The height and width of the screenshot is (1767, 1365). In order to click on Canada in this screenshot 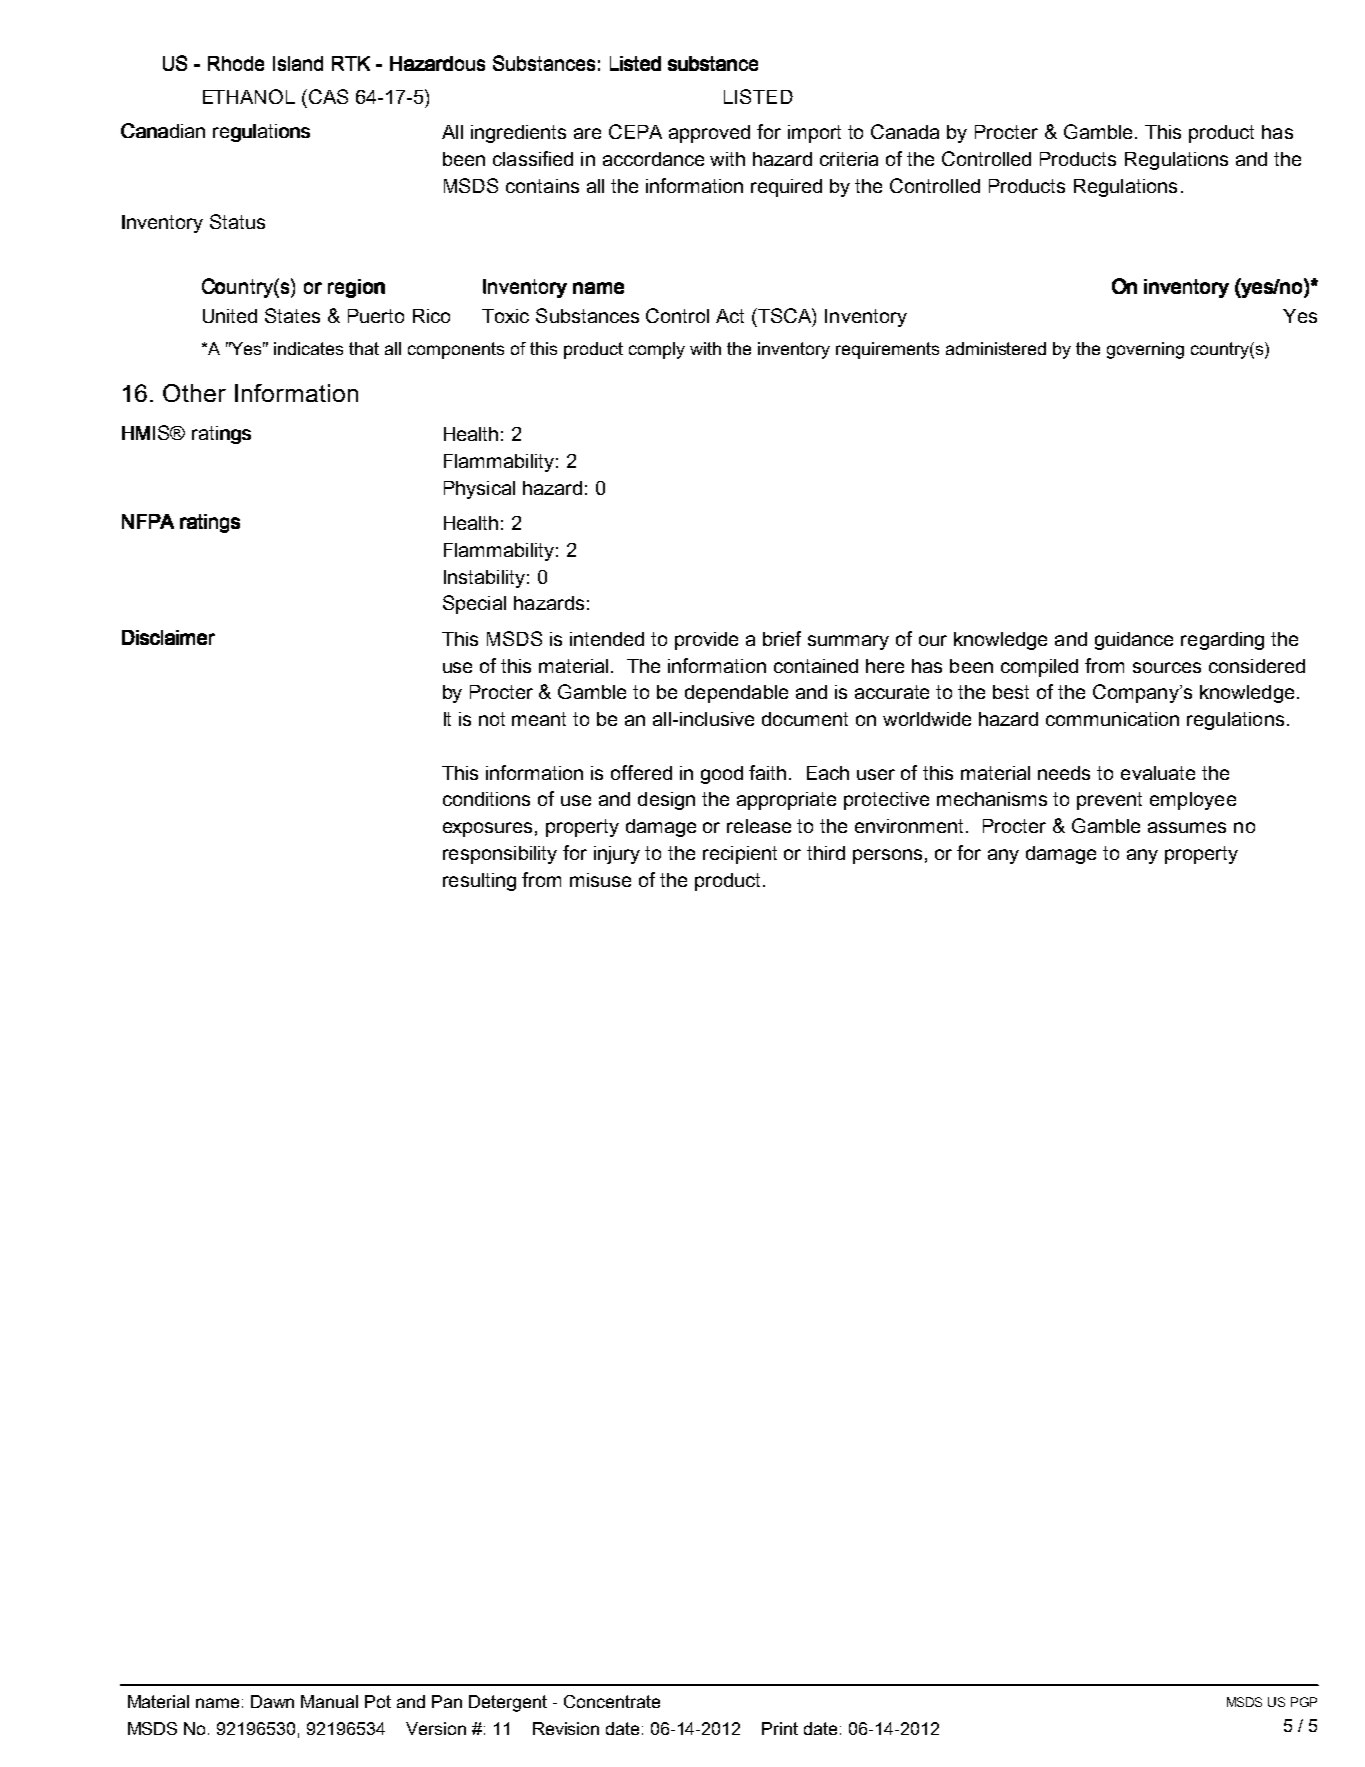, I will do `click(905, 131)`.
